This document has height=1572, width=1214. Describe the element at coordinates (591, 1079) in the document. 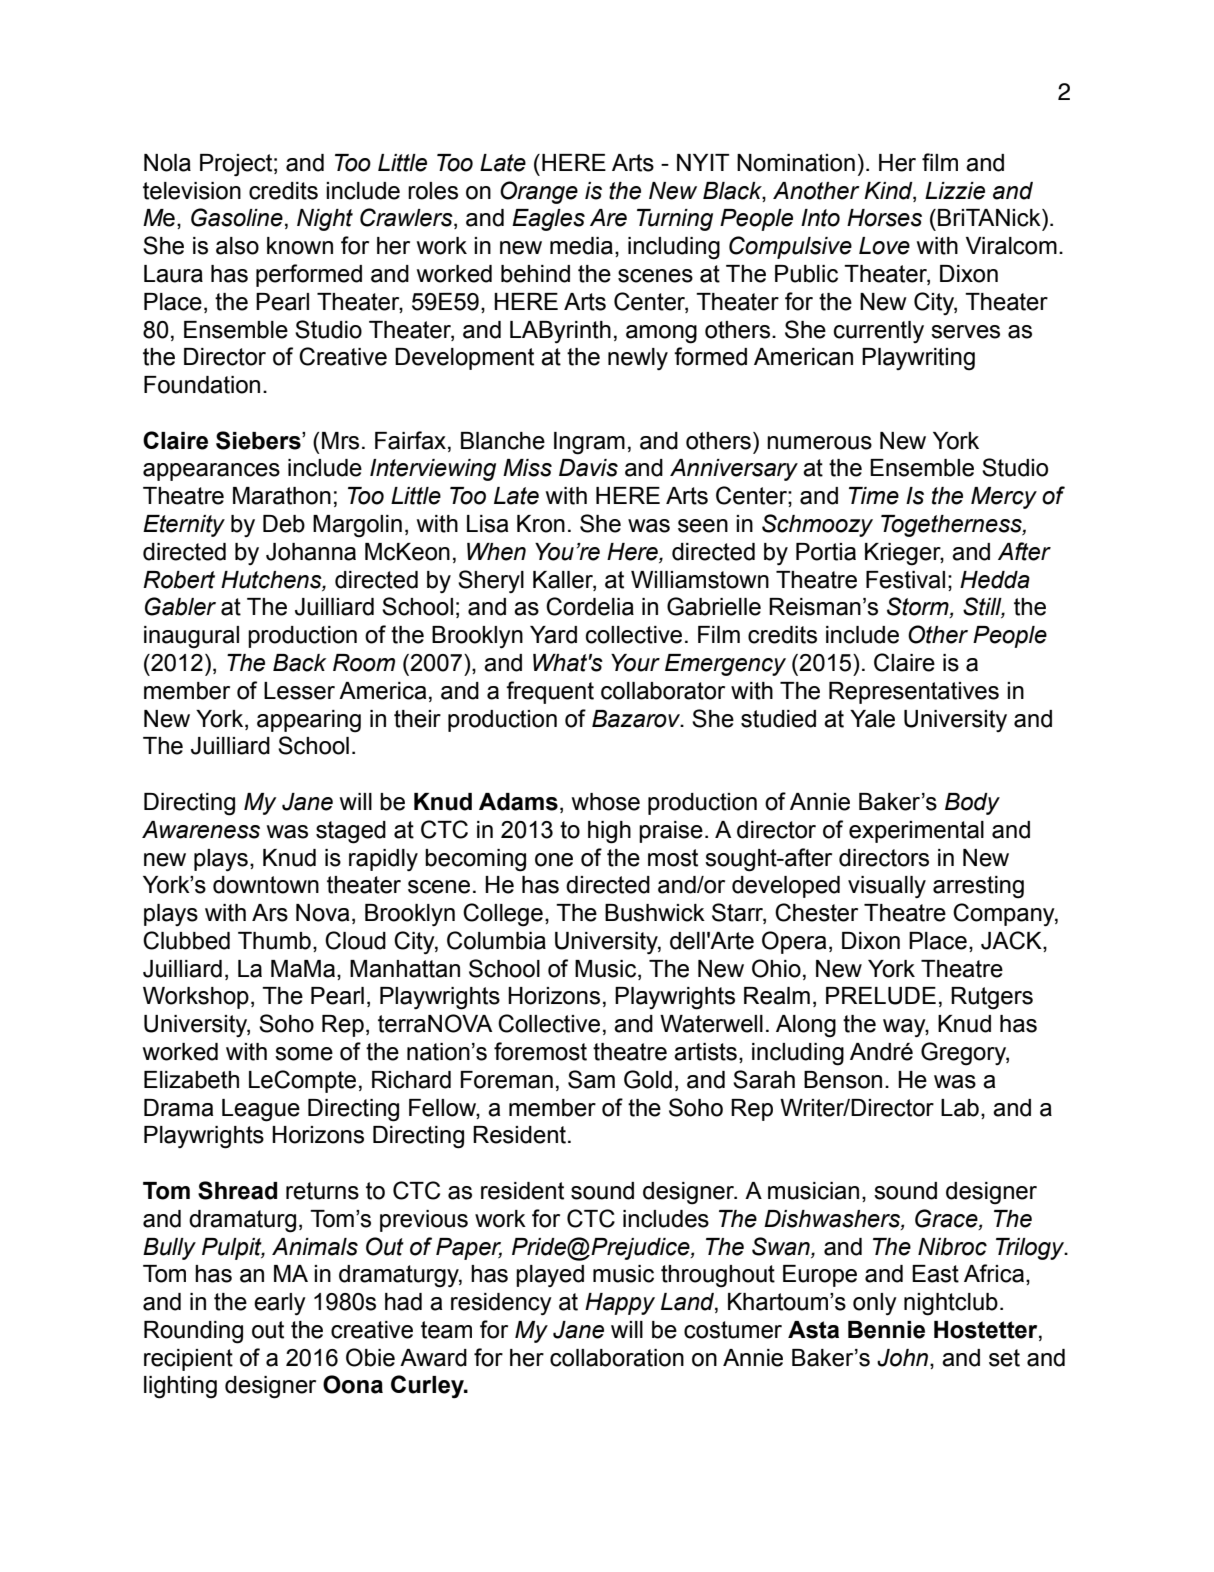

I see `Sam` at that location.
